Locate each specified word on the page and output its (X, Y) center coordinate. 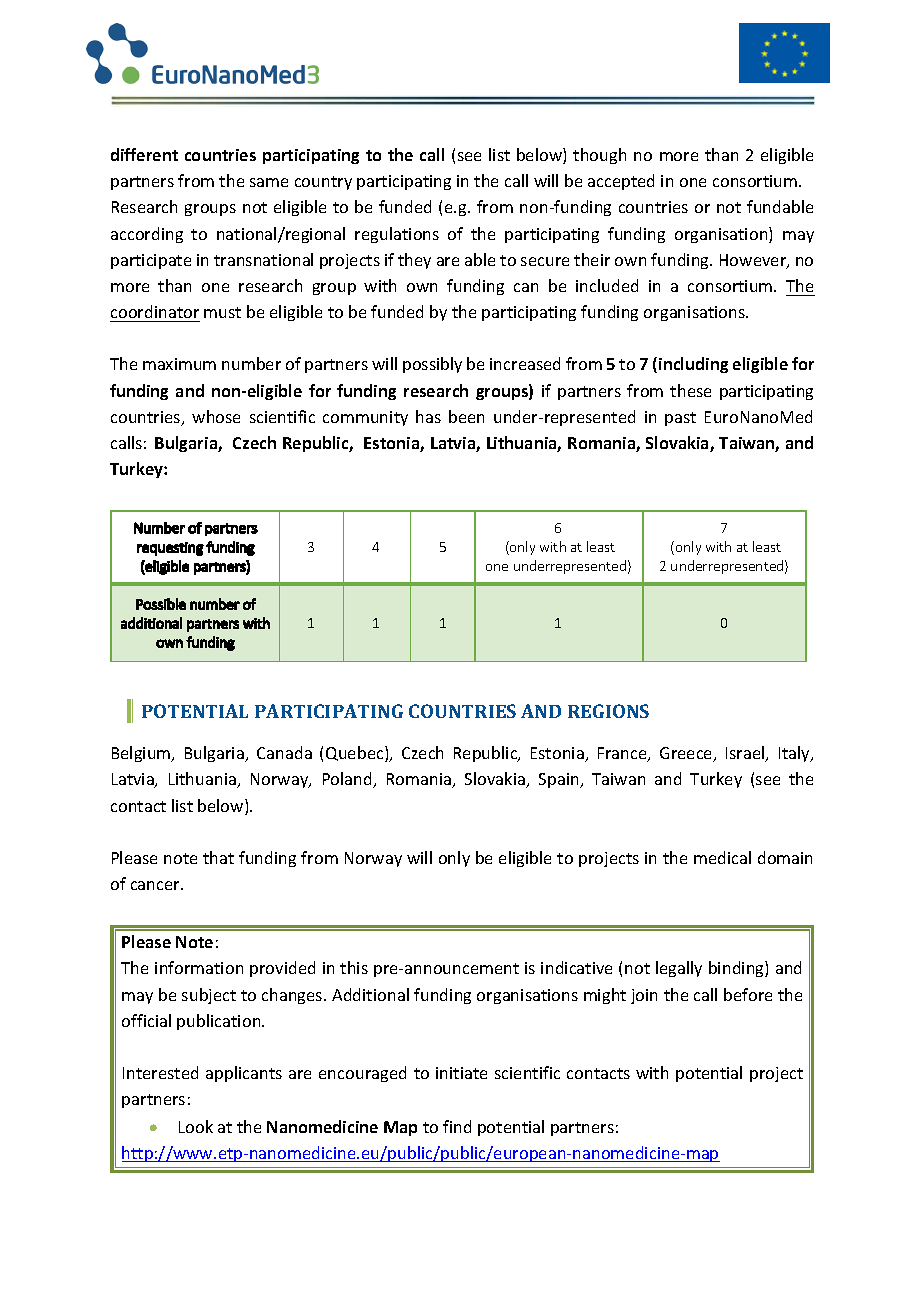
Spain (560, 780)
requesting (170, 549)
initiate (461, 1073)
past (680, 419)
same (269, 182)
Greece (687, 754)
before (748, 994)
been (466, 416)
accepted (621, 182)
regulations (397, 235)
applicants (244, 1074)
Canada (284, 752)
